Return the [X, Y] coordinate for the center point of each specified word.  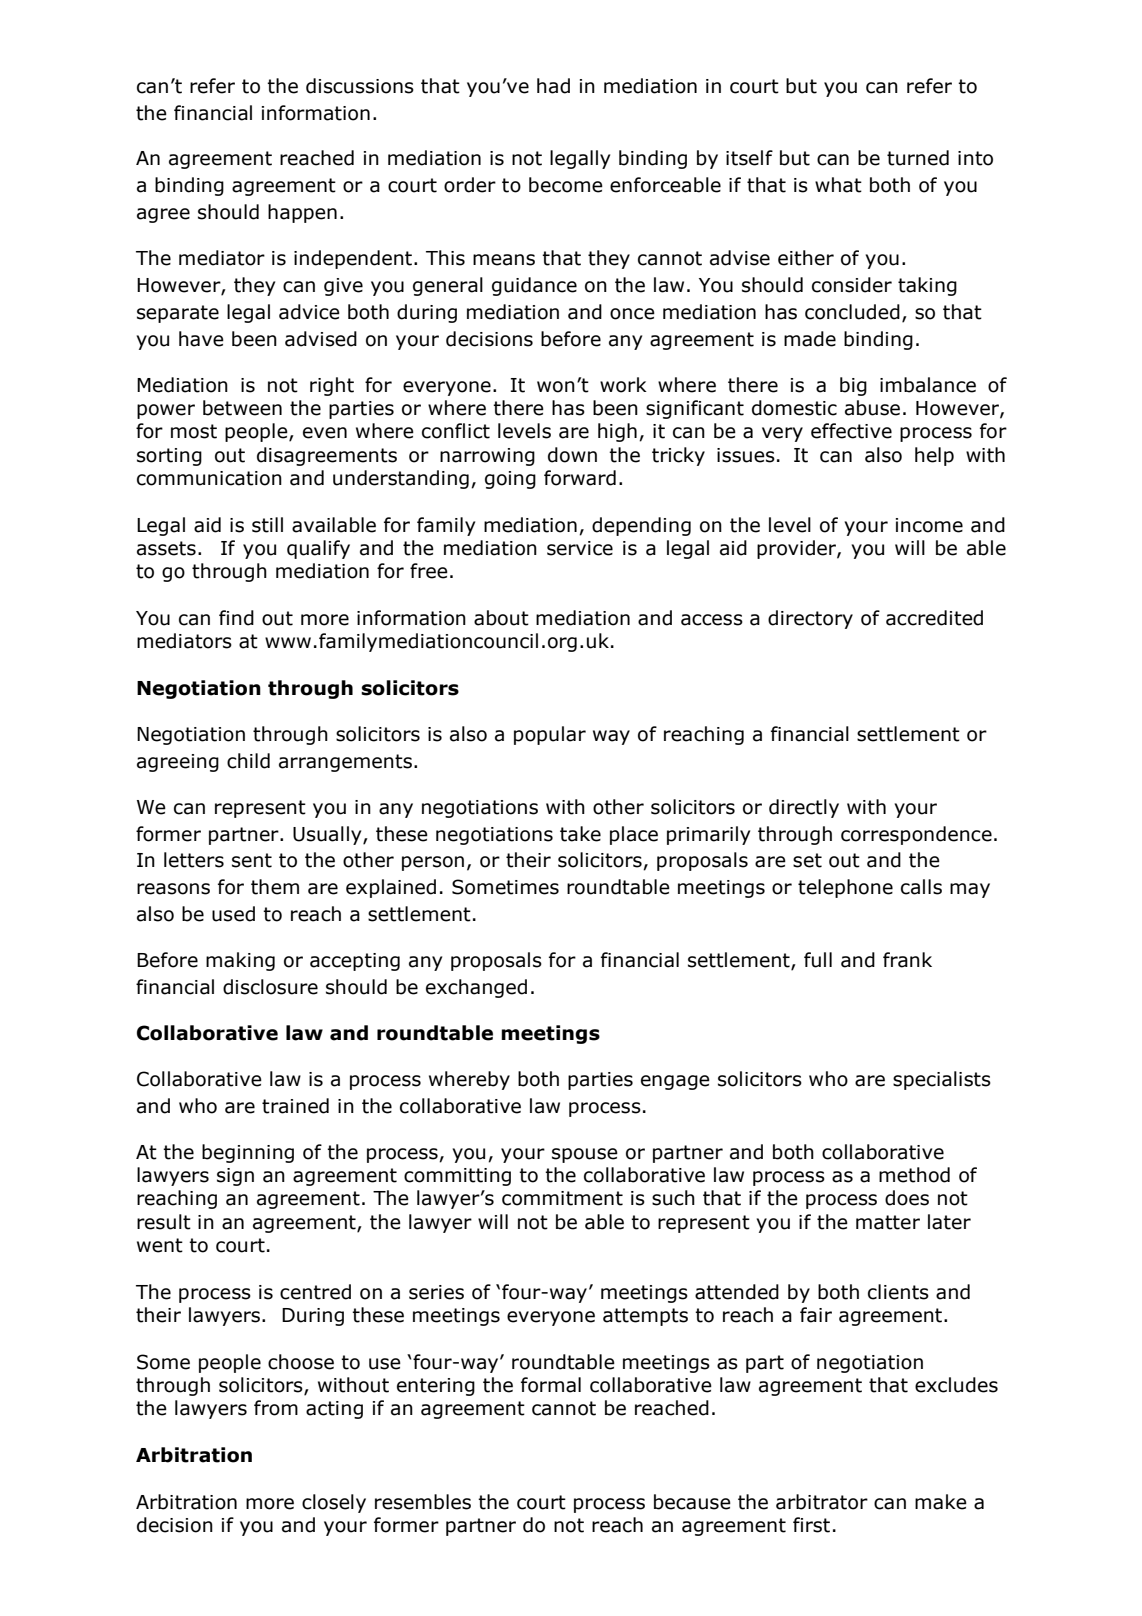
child [248, 761]
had [553, 86]
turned [918, 158]
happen [302, 213]
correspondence [916, 835]
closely [334, 1503]
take [580, 834]
